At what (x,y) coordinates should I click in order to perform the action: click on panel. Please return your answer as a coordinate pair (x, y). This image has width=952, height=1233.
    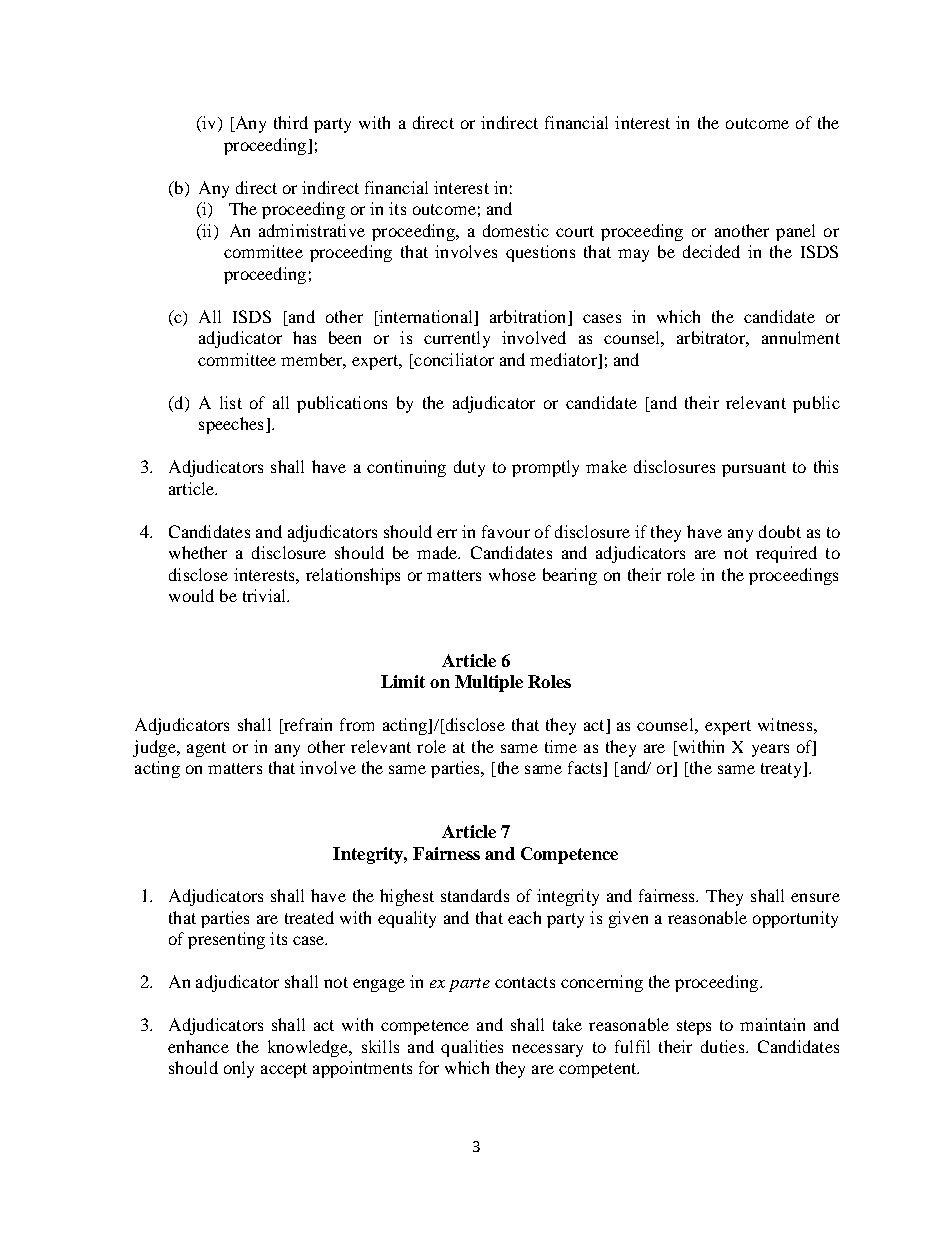
    Looking at the image, I should click on (795, 232).
